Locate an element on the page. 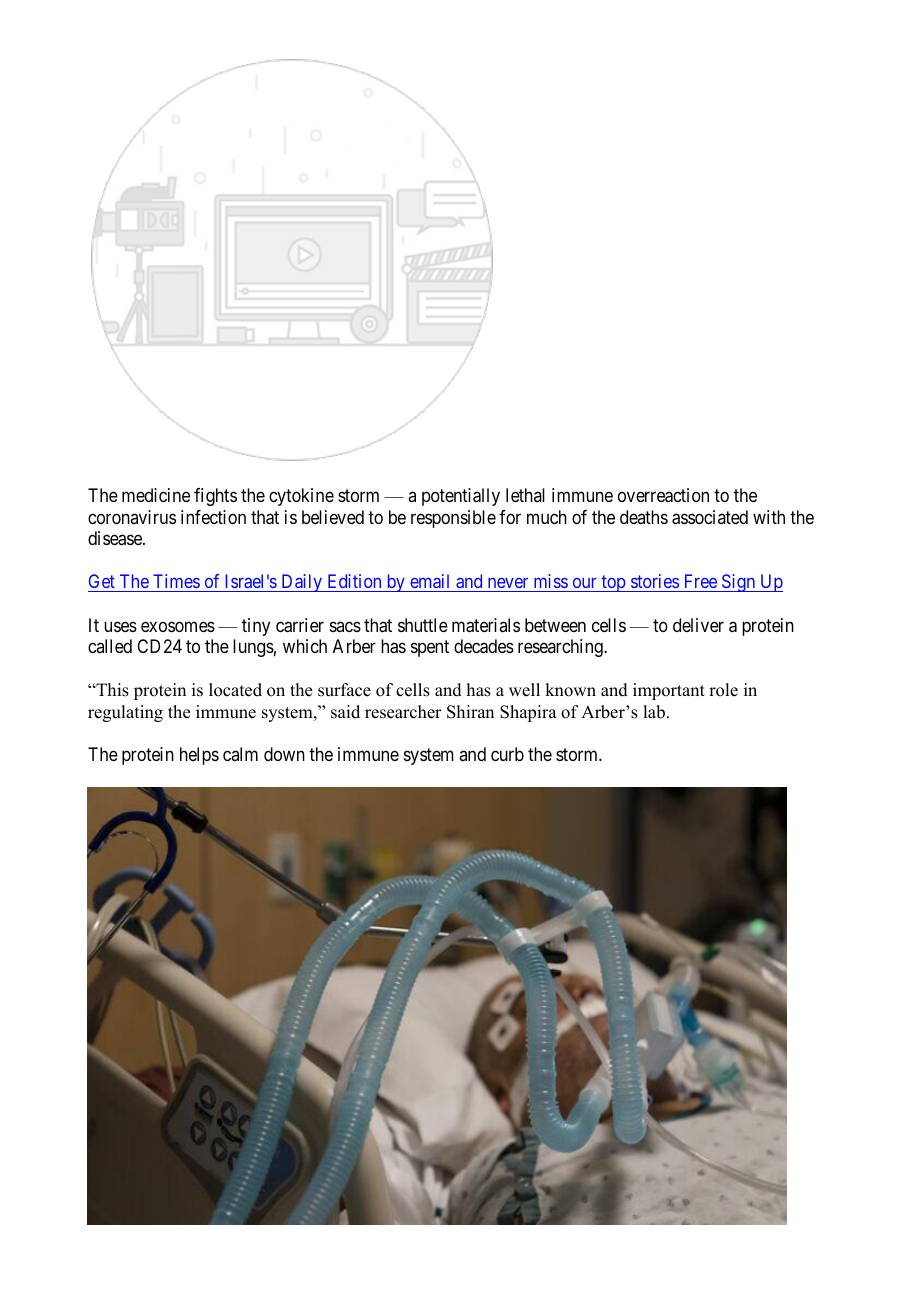  Free is located at coordinates (701, 581).
